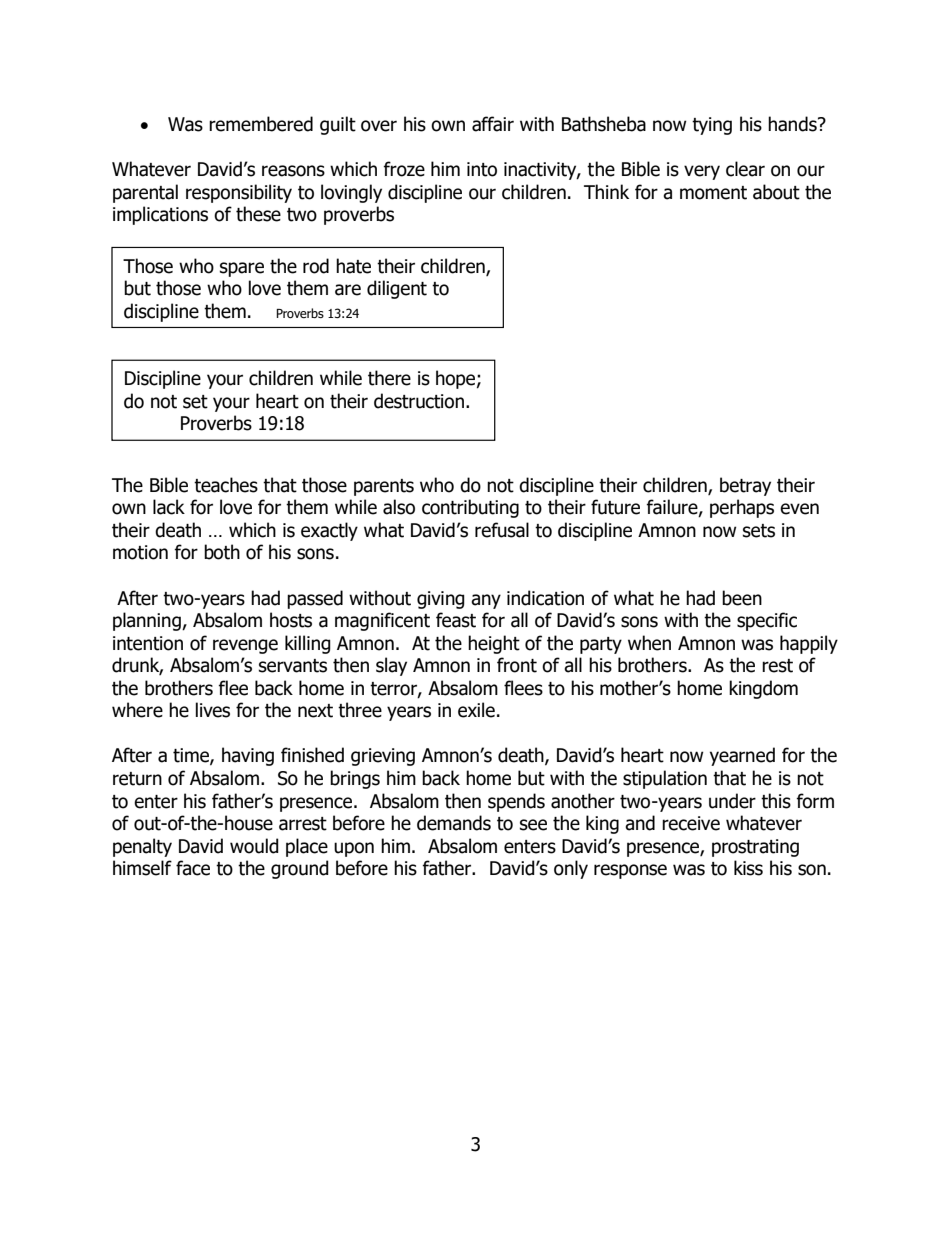  Describe the element at coordinates (213, 710) in the screenshot. I see `lives` at that location.
